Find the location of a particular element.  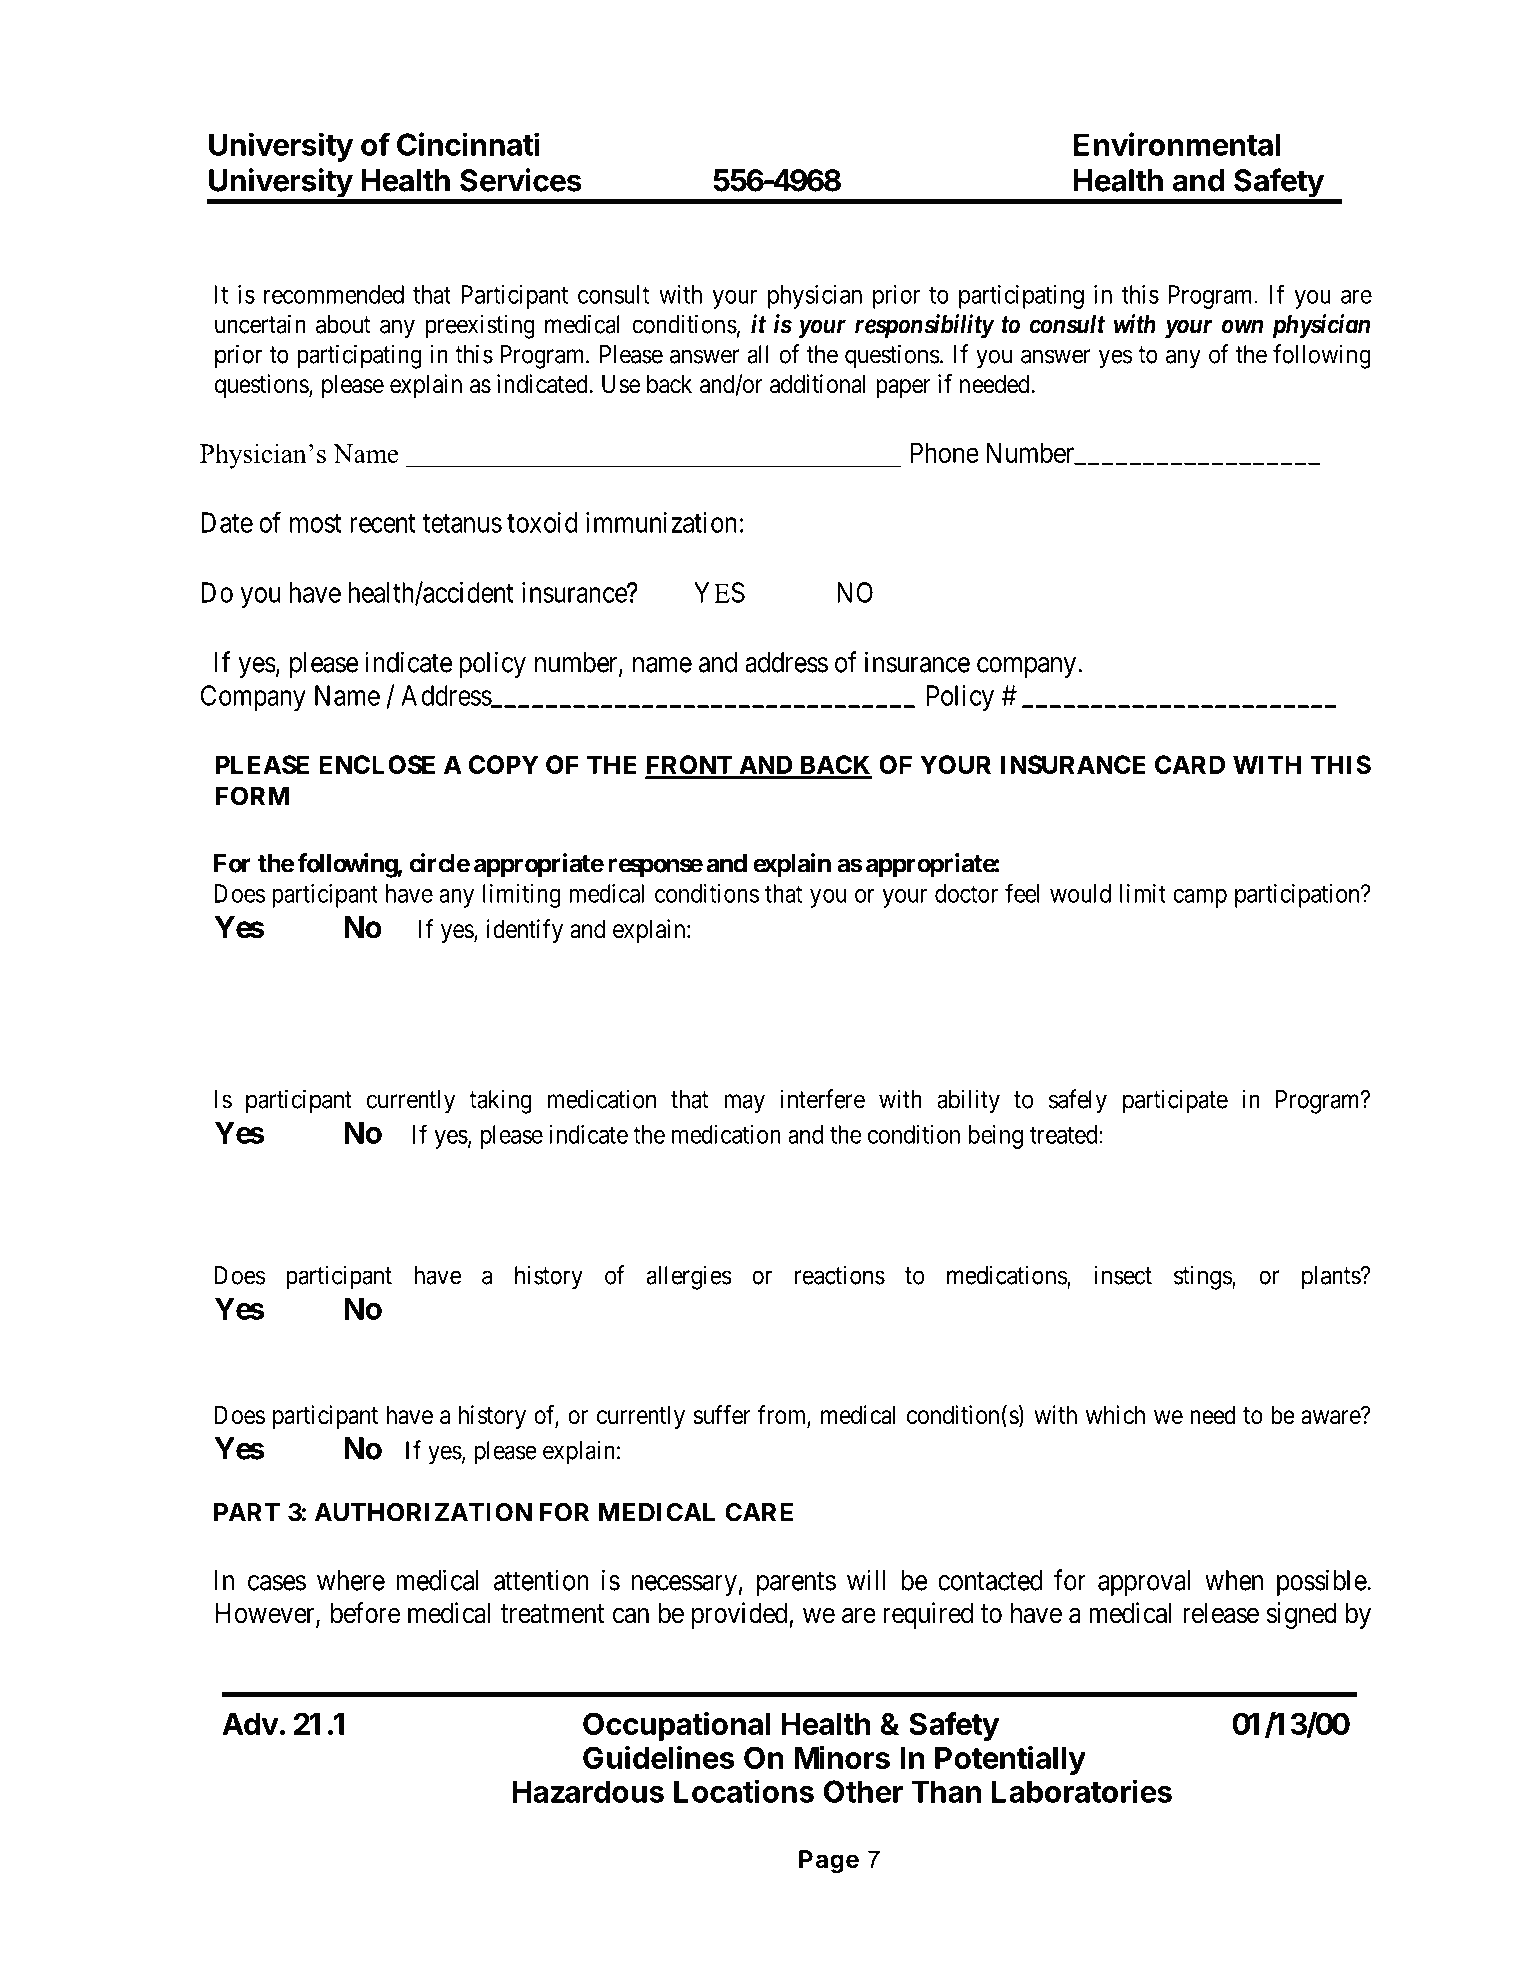

taking is located at coordinates (500, 1101).
